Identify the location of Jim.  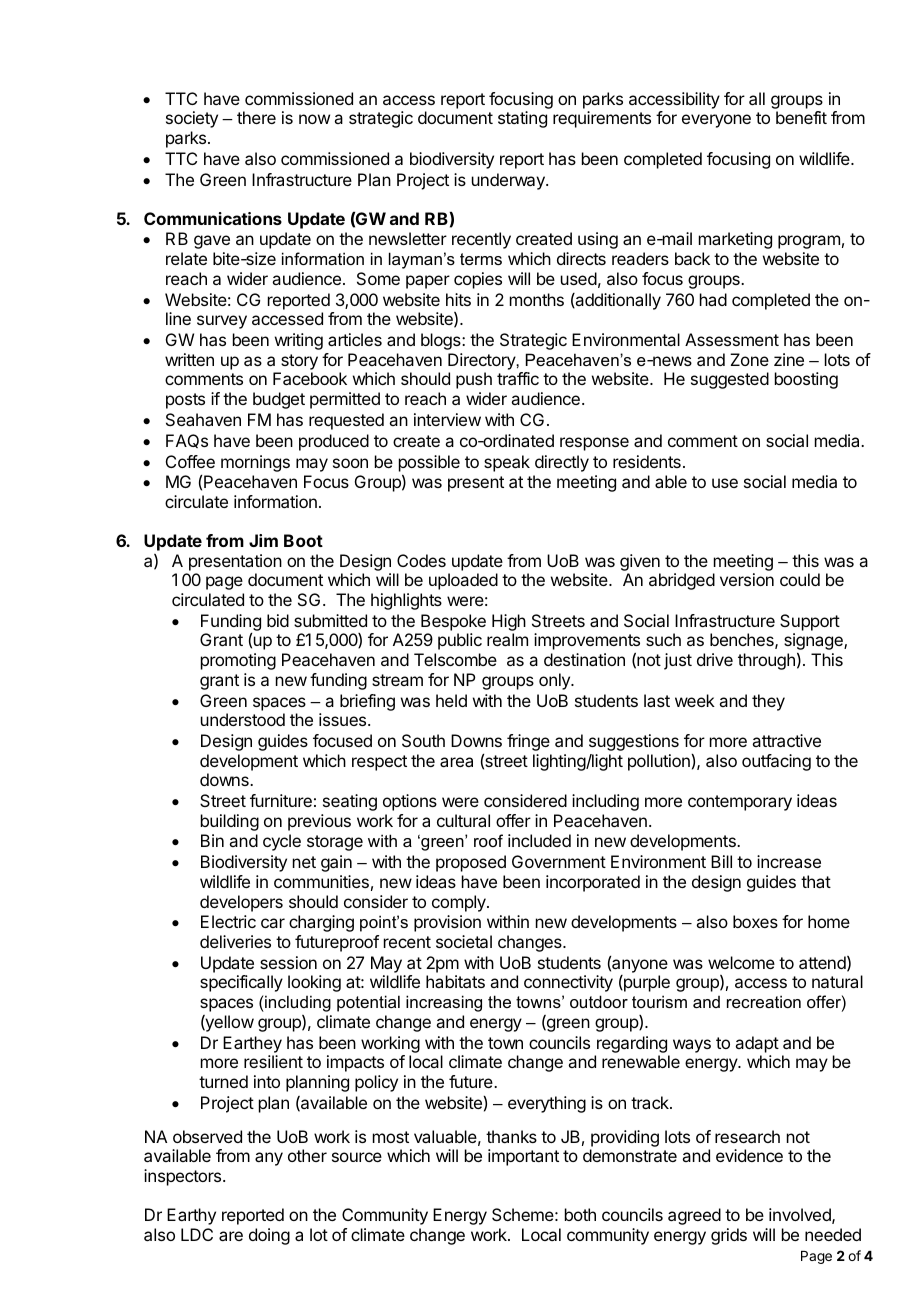
(263, 540).
